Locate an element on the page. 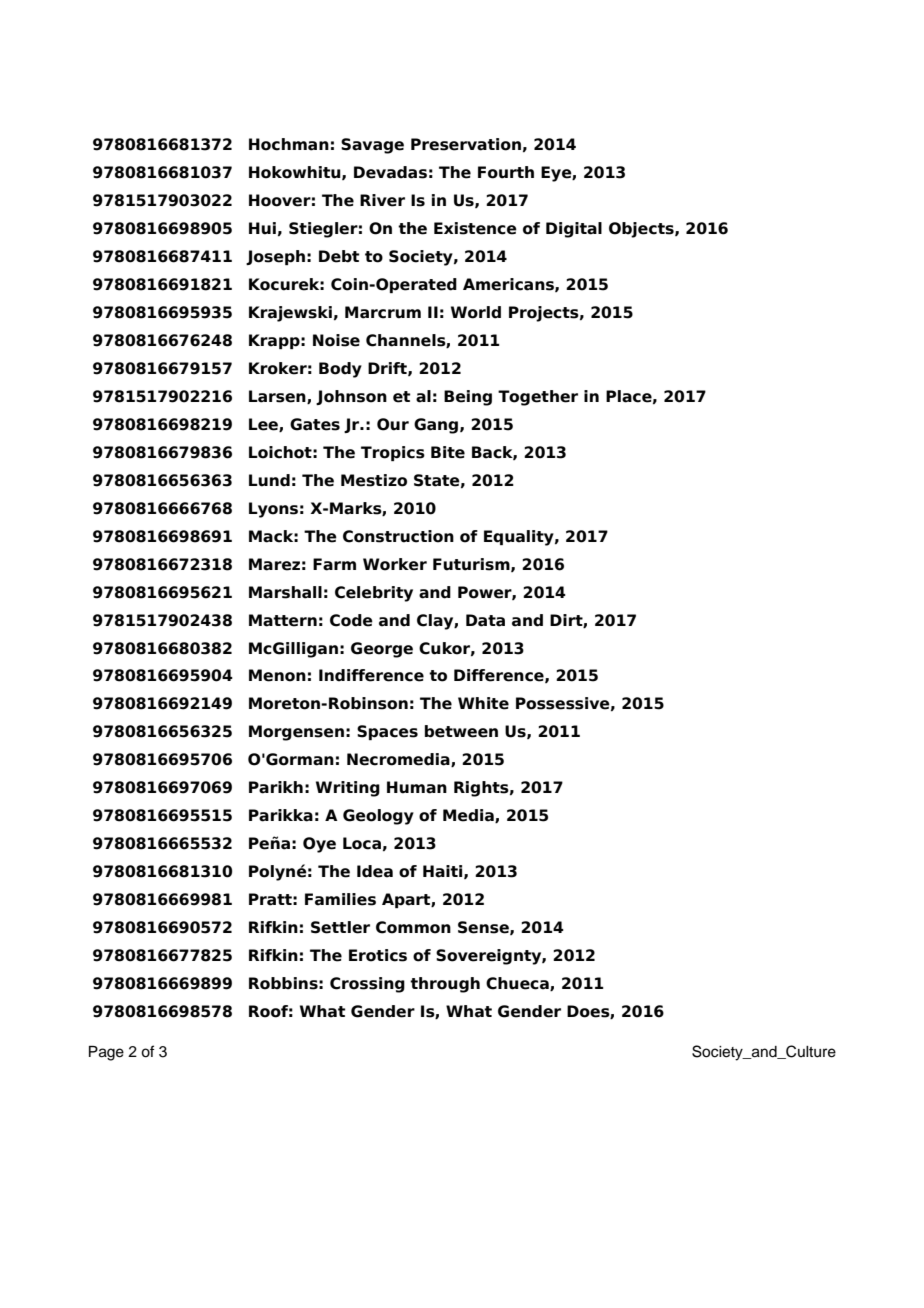 Image resolution: width=924 pixels, height=1308 pixels. World is located at coordinates (476, 312).
